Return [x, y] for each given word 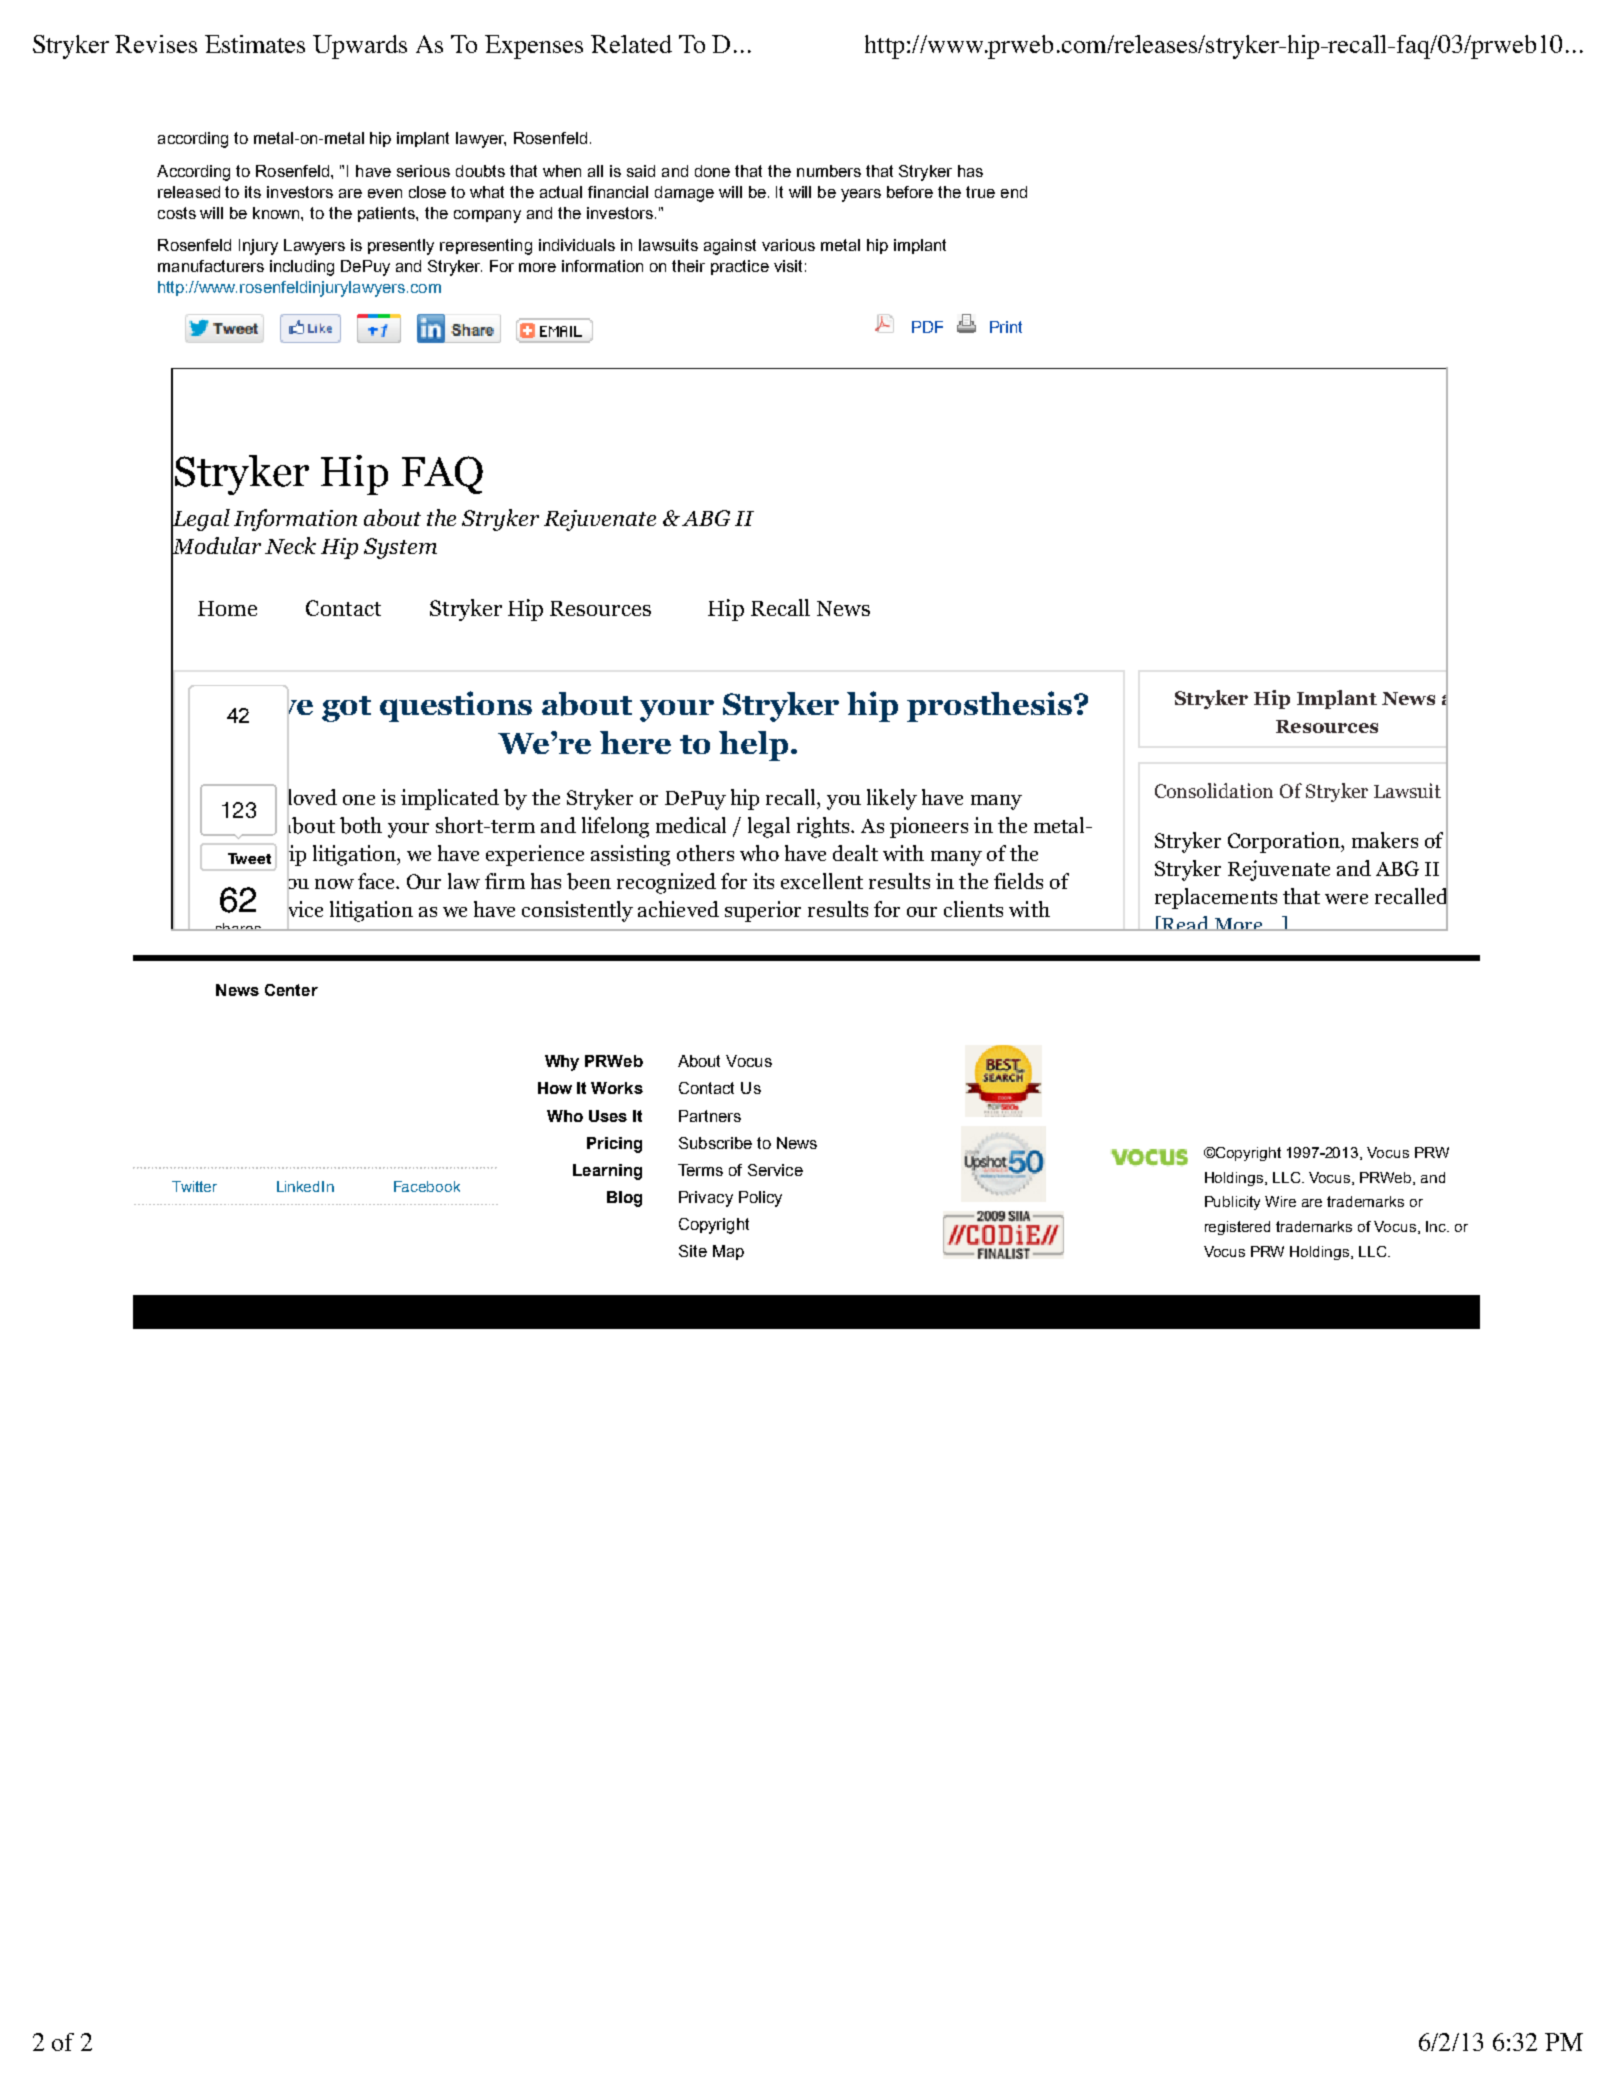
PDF [927, 327]
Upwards [360, 47]
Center [291, 990]
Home [227, 608]
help [753, 746]
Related [631, 44]
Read [1186, 923]
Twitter [194, 1186]
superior [763, 911]
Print [1006, 327]
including [302, 268]
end [1014, 192]
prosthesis [989, 706]
